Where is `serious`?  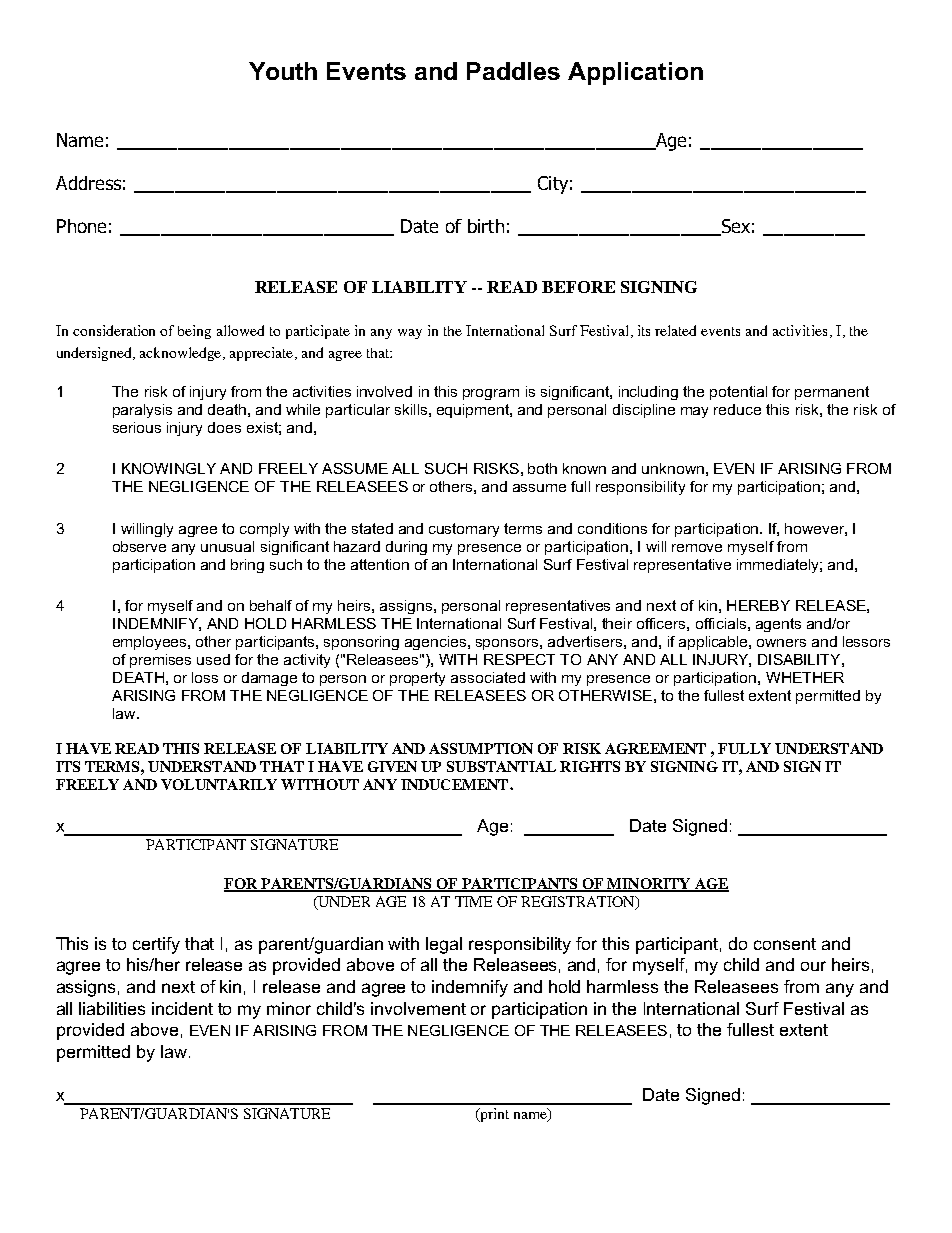 serious is located at coordinates (137, 427).
